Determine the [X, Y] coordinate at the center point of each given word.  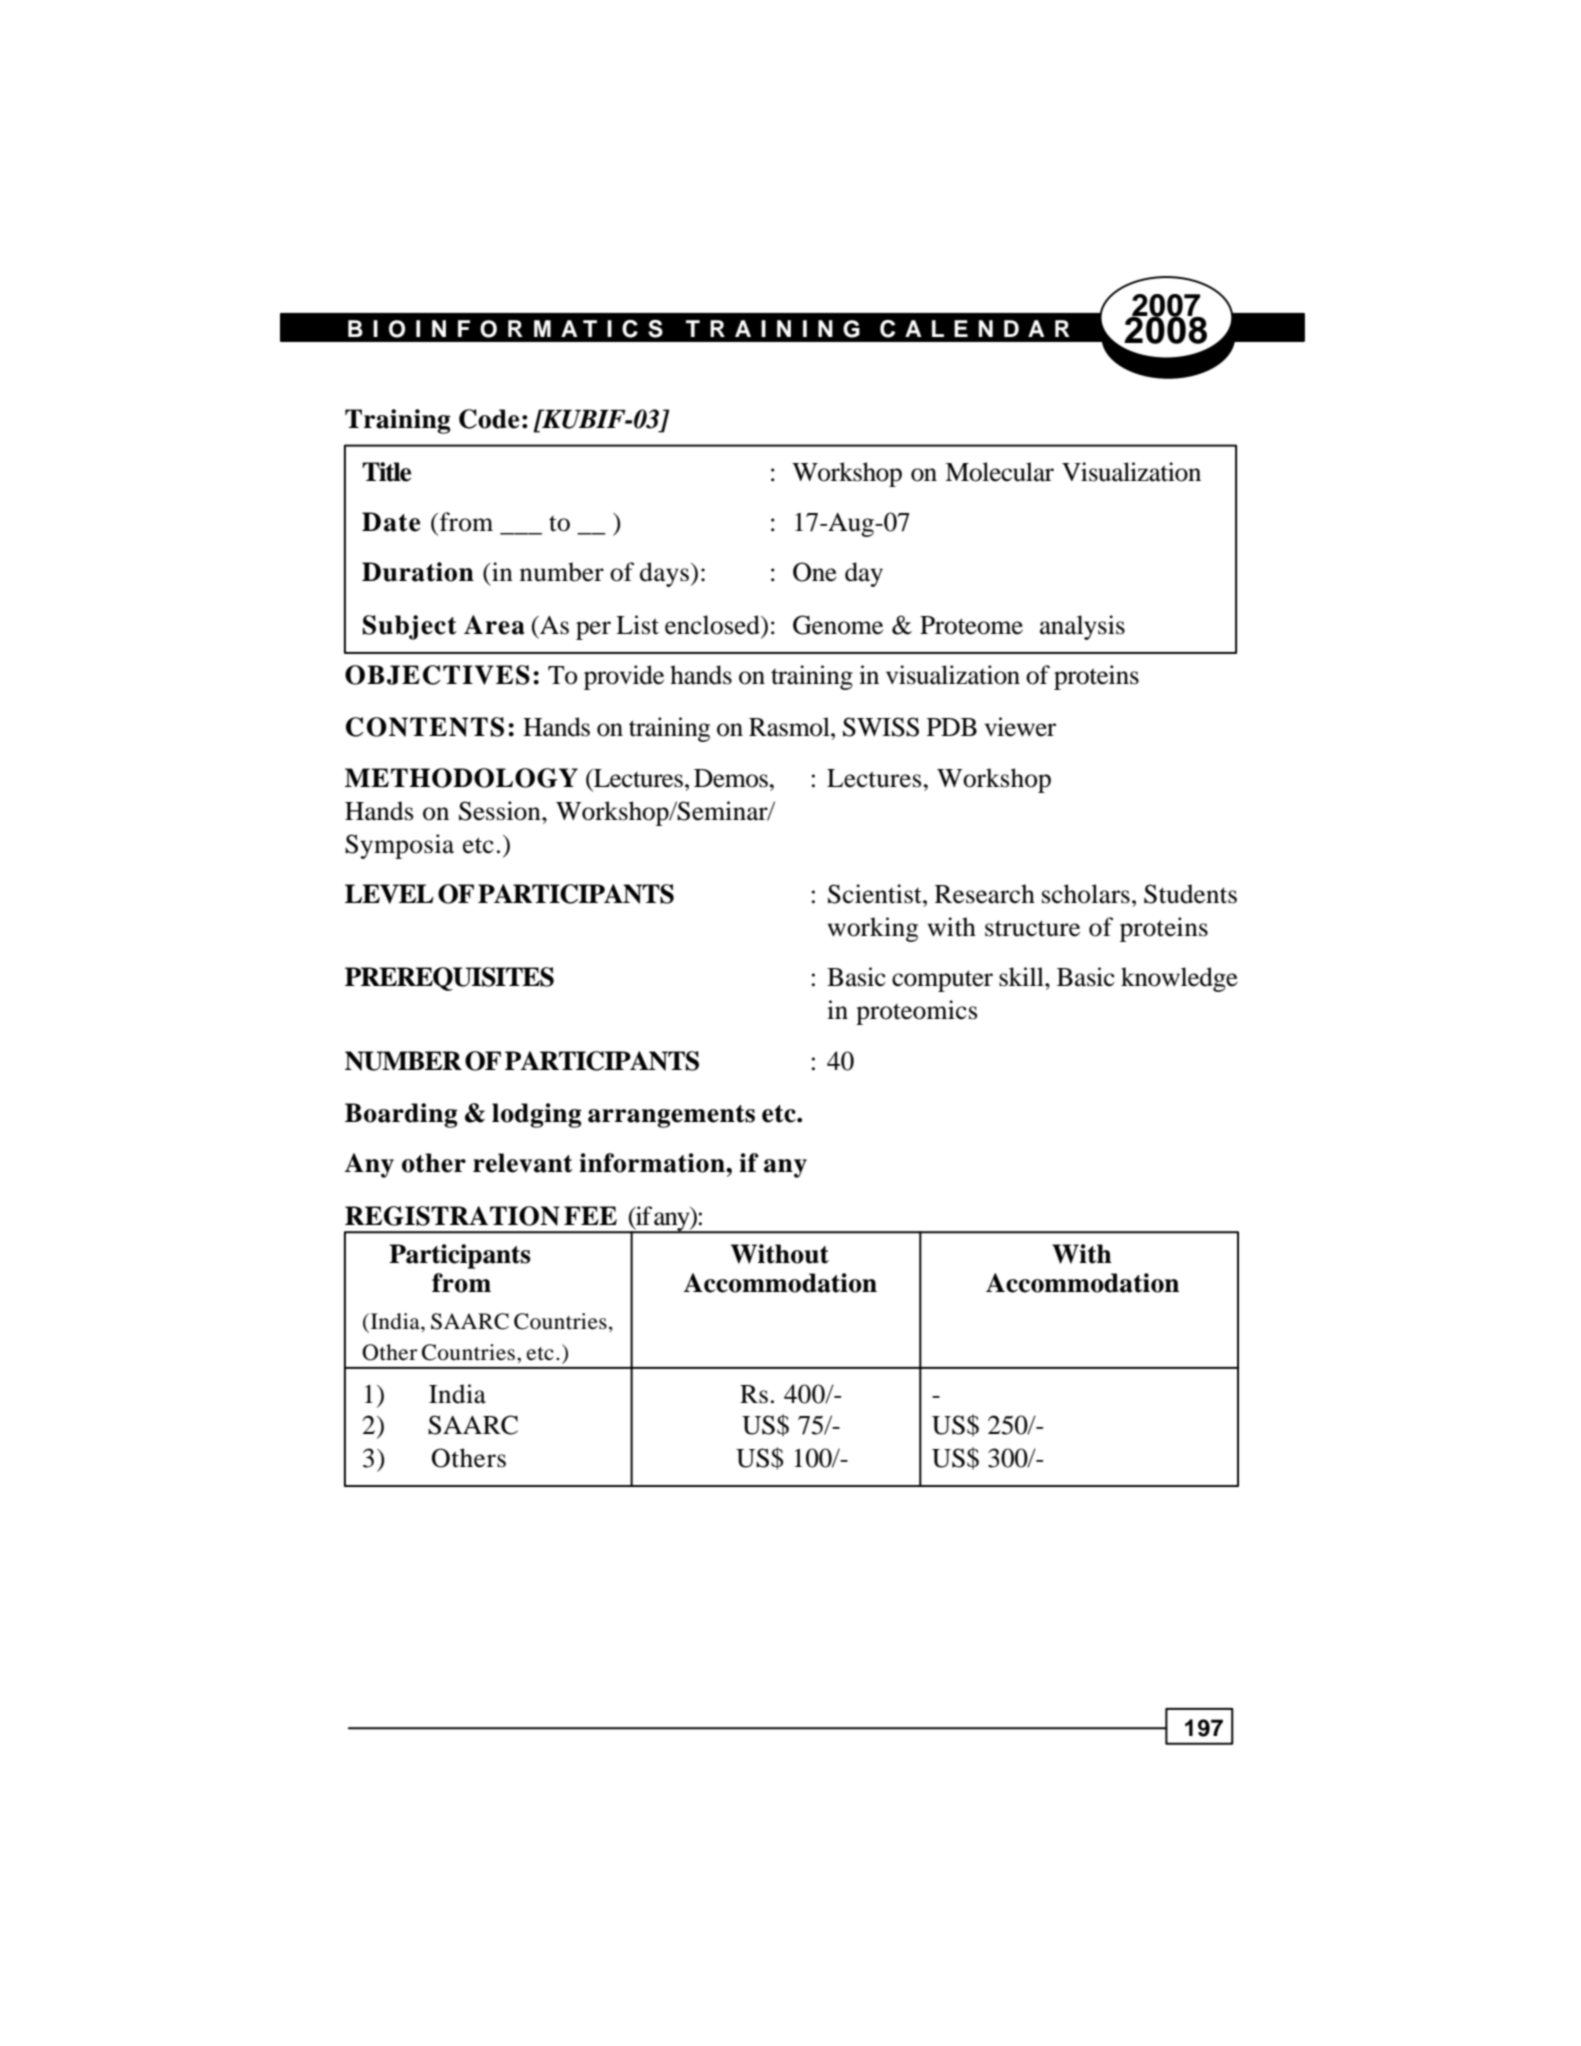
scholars [1086, 894]
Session [501, 811]
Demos [732, 778]
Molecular [999, 472]
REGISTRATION [452, 1216]
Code [489, 419]
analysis [1082, 627]
